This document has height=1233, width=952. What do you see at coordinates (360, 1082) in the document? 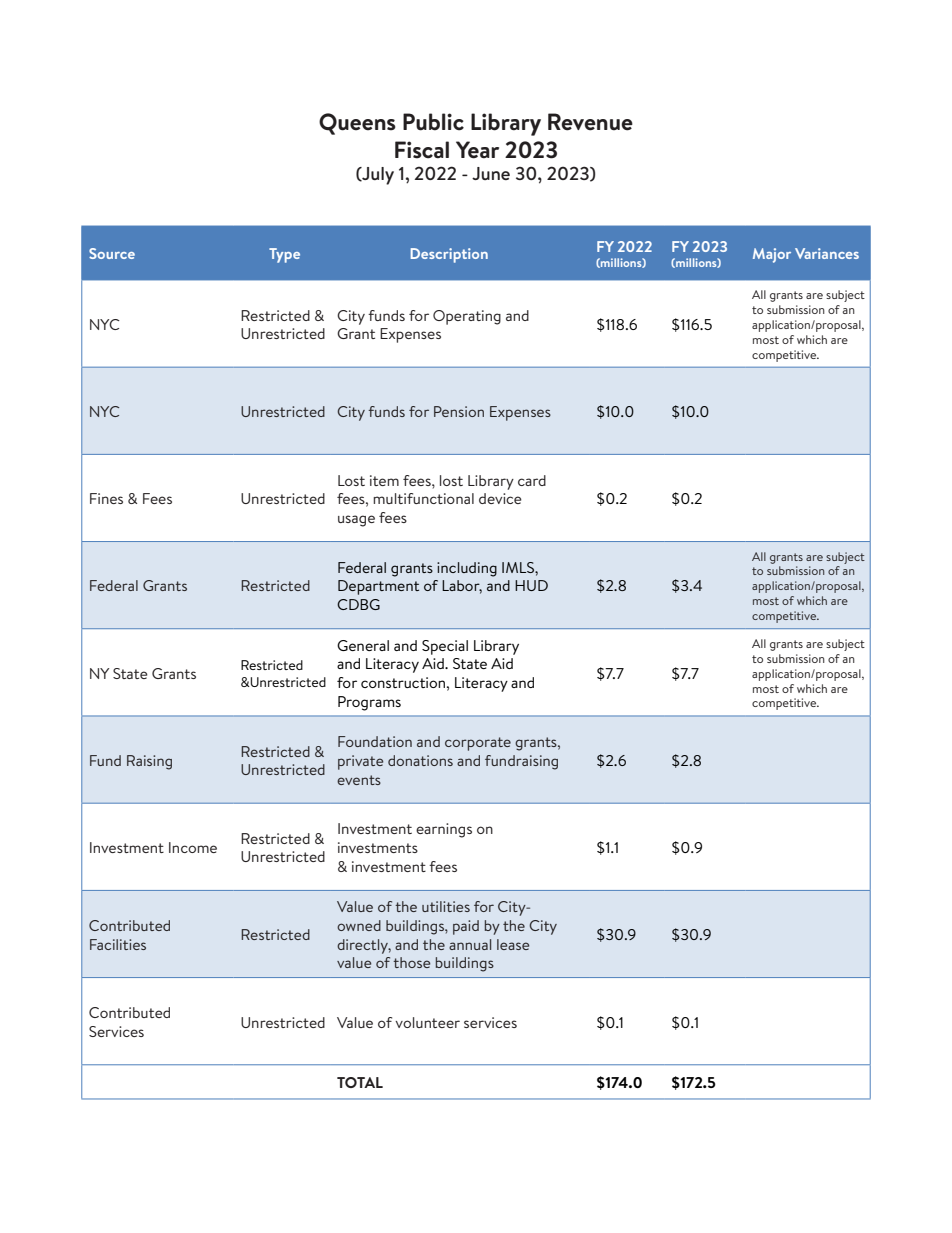
I see `TOTAL` at bounding box center [360, 1082].
